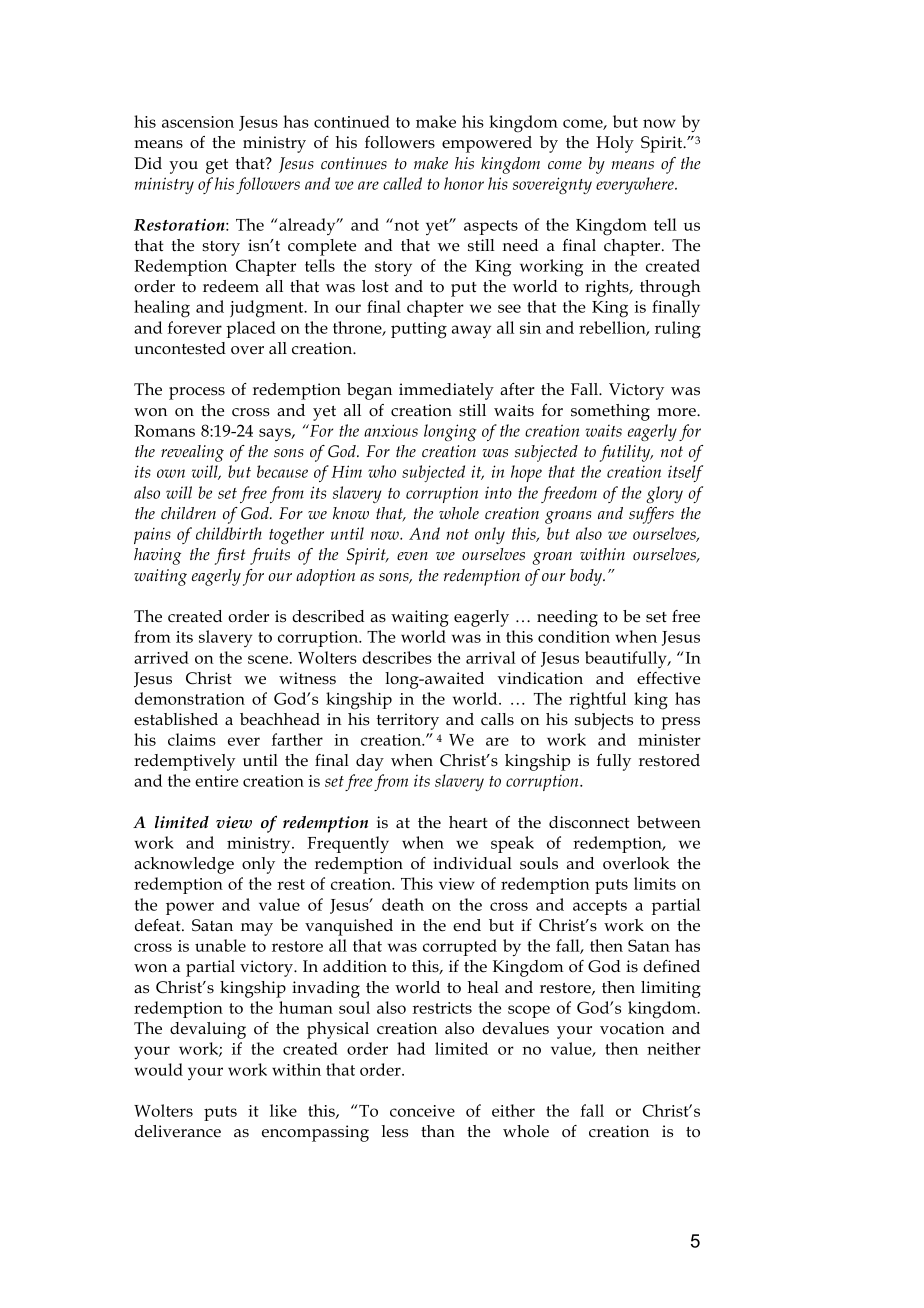 This screenshot has width=924, height=1308. What do you see at coordinates (589, 822) in the screenshot?
I see `disconnect` at bounding box center [589, 822].
